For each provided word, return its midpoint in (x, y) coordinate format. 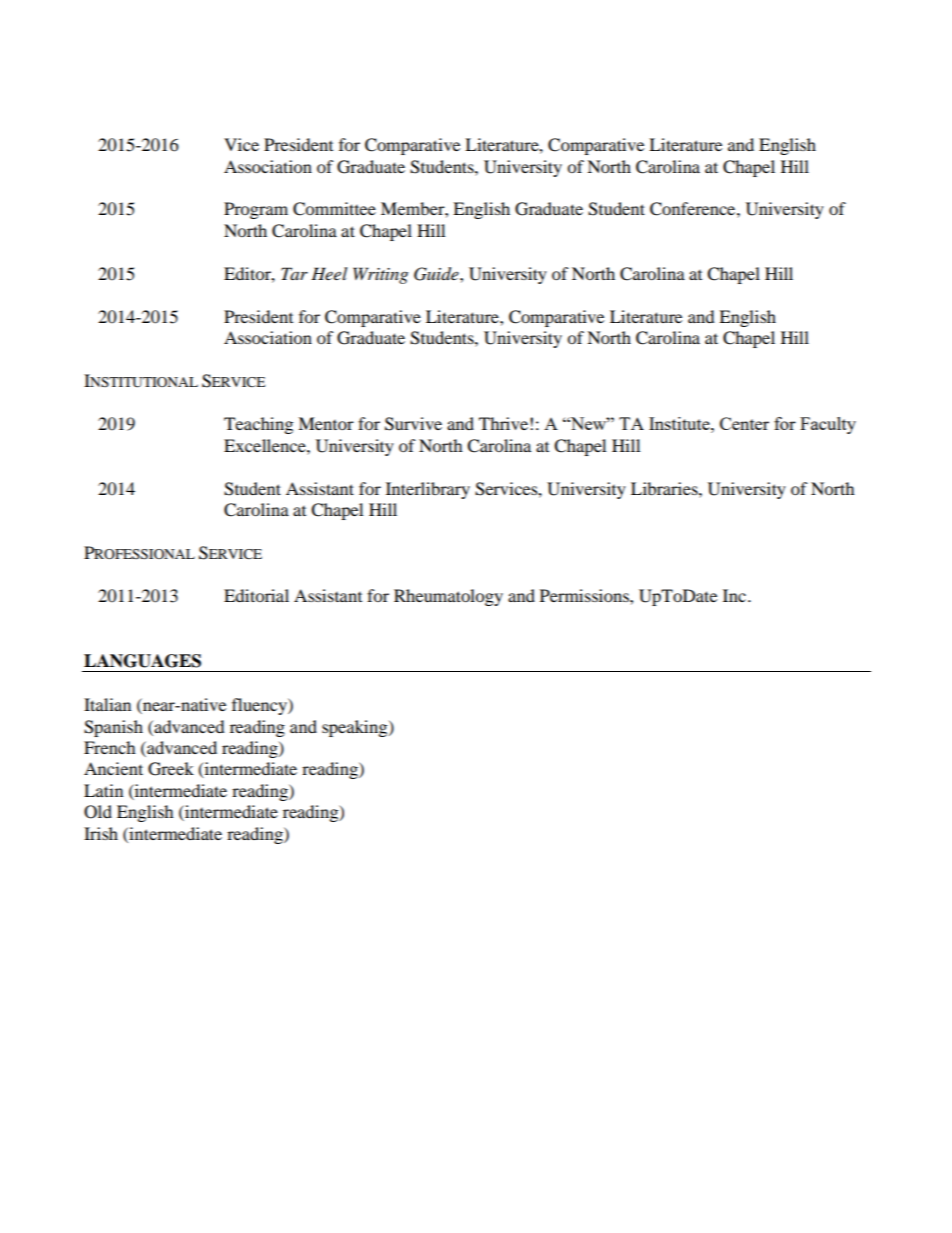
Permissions (585, 595)
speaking (356, 728)
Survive (413, 424)
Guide (437, 274)
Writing (380, 275)
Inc (734, 595)
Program (256, 210)
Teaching (258, 425)
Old (98, 812)
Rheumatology (448, 597)
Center (744, 423)
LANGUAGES (142, 661)
